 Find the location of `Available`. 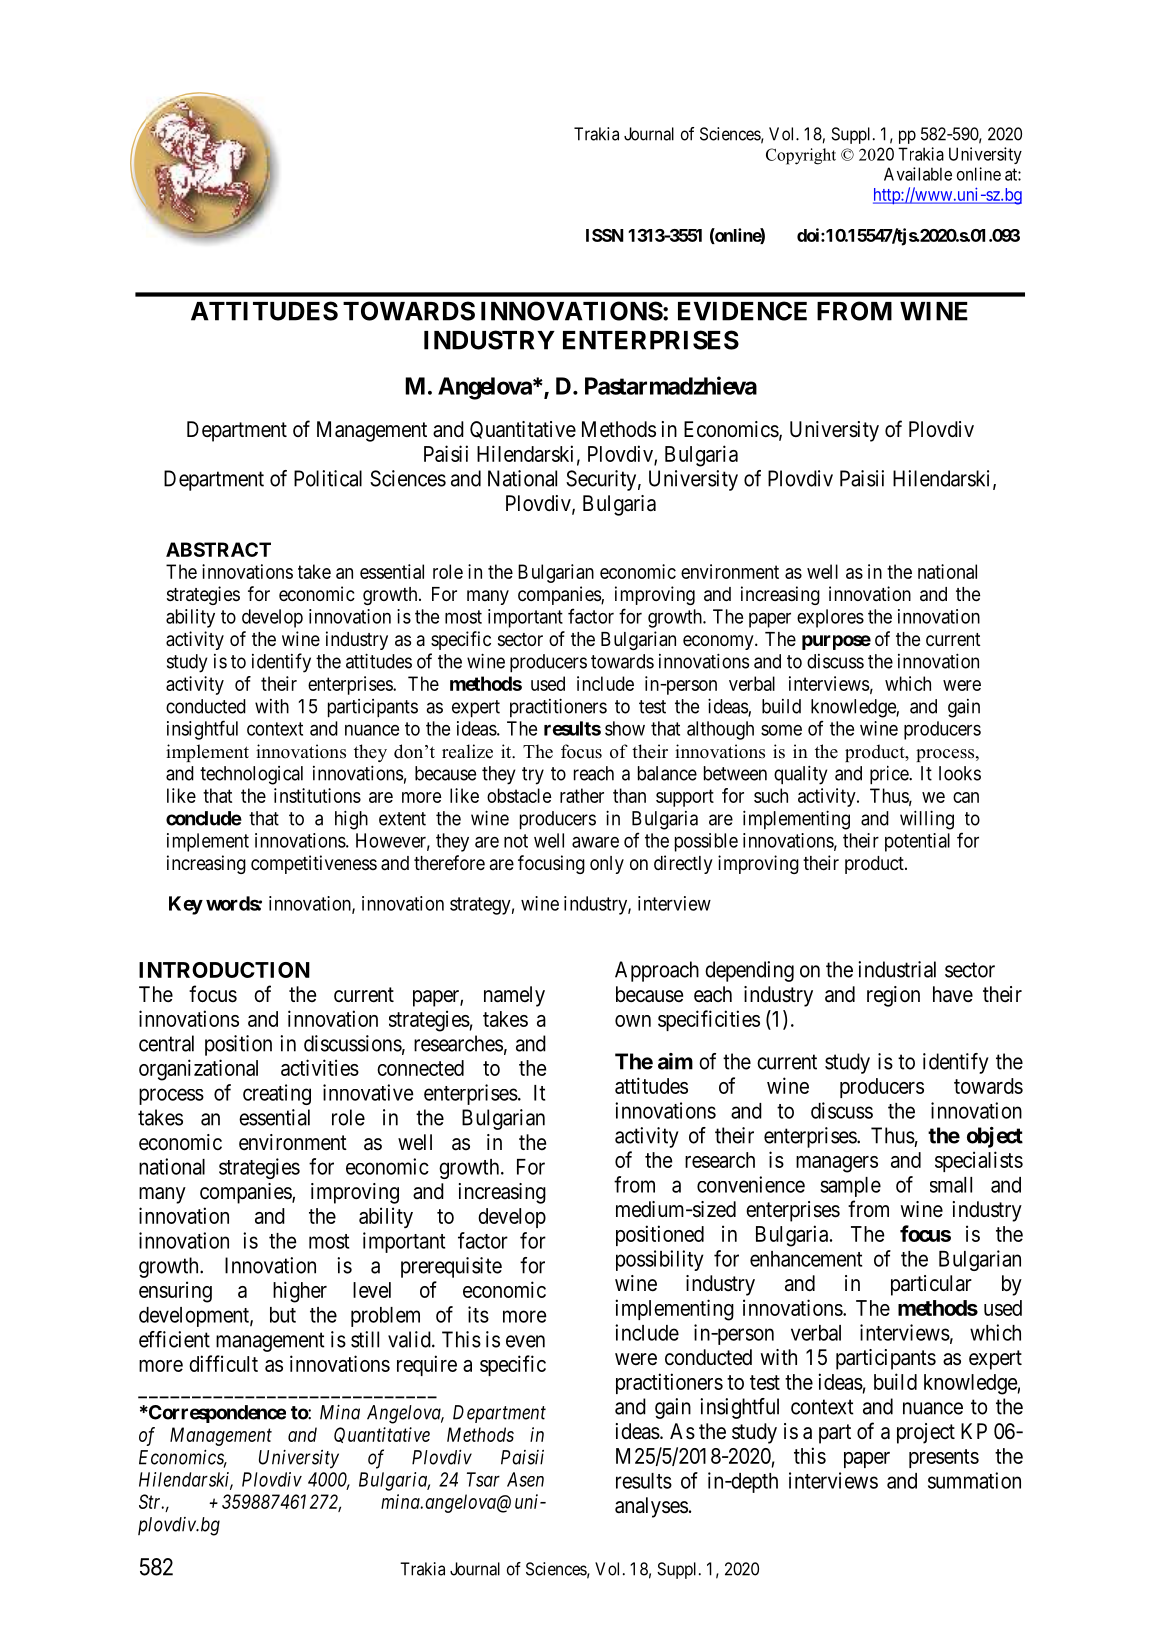

Available is located at coordinates (918, 174).
